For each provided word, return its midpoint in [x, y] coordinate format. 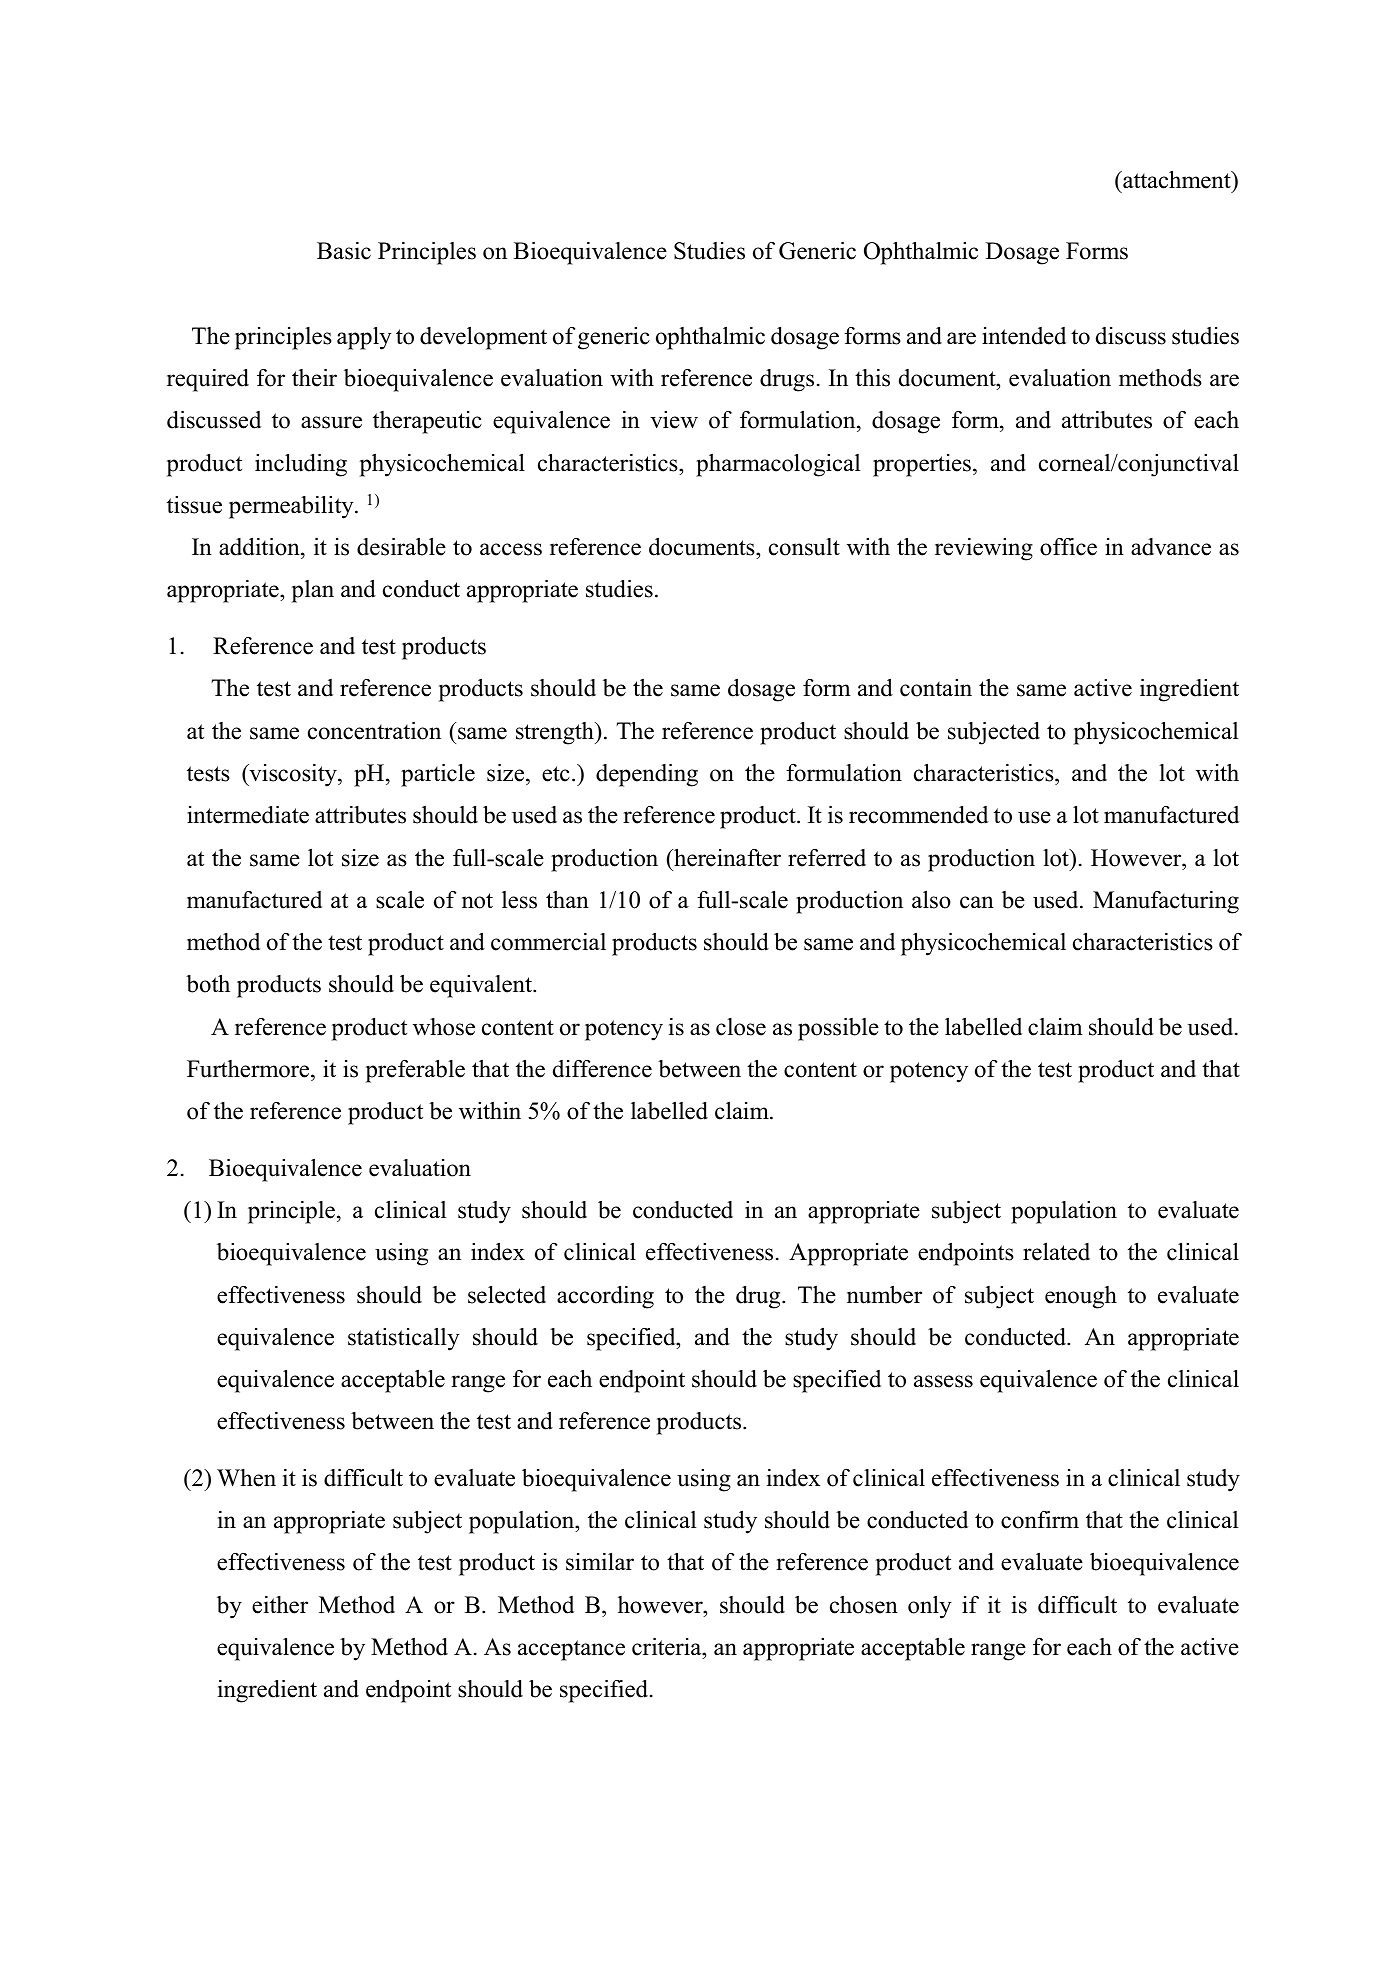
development [483, 338]
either [280, 1605]
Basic [344, 251]
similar [600, 1562]
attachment [1177, 181]
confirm [1040, 1520]
